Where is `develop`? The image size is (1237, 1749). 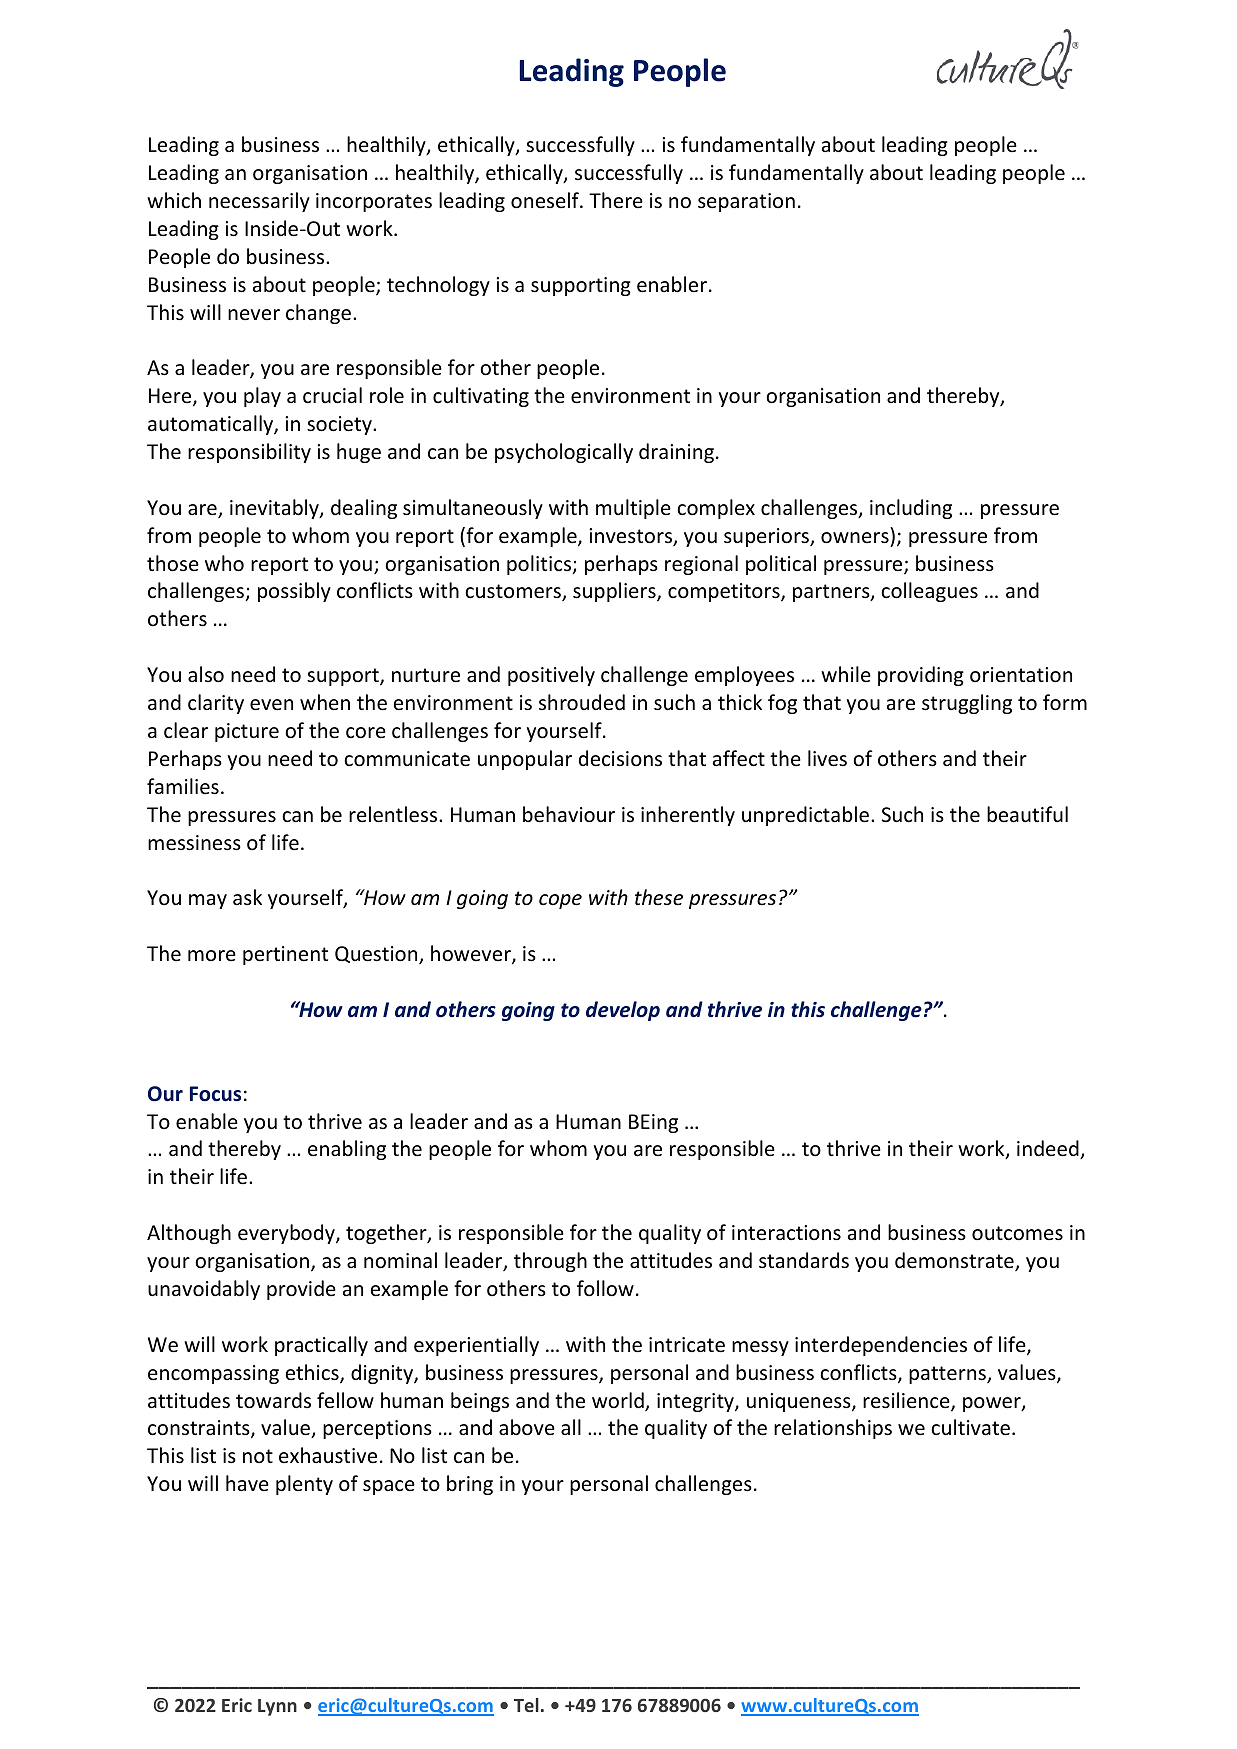 develop is located at coordinates (623, 1011).
